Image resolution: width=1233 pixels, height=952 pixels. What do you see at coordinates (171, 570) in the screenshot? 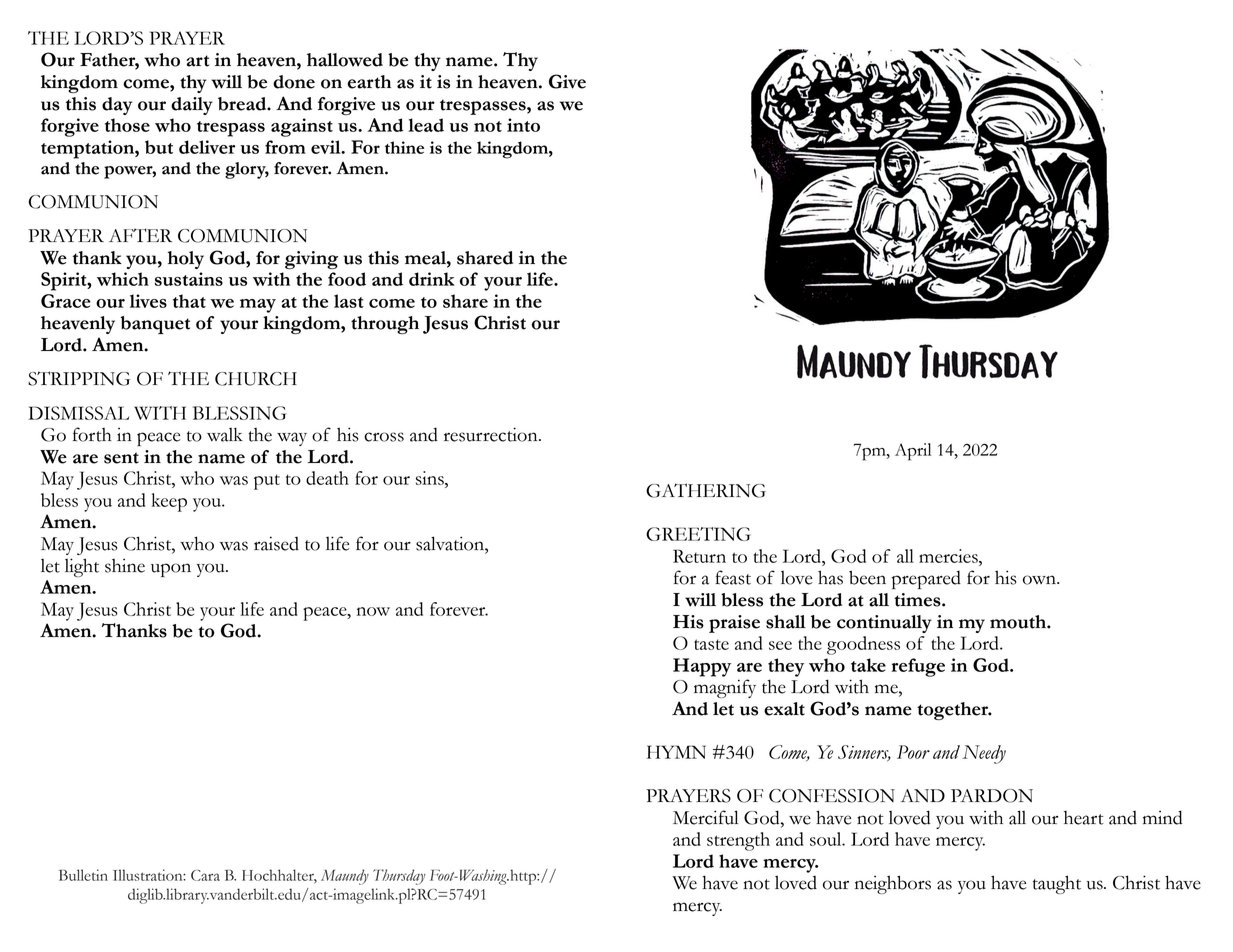
I see `upon` at bounding box center [171, 570].
